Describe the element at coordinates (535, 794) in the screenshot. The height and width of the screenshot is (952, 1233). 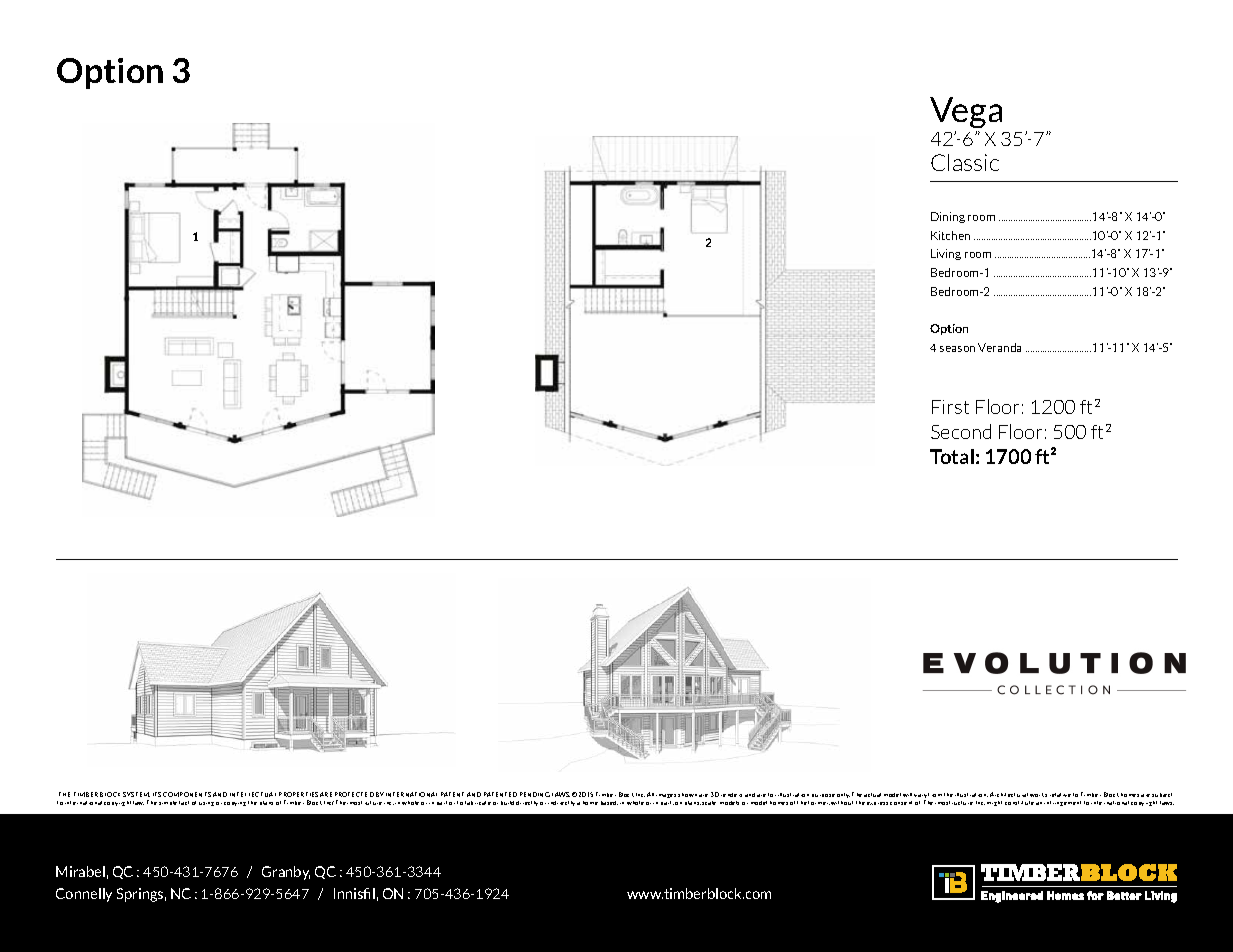
I see `PENDING` at that location.
